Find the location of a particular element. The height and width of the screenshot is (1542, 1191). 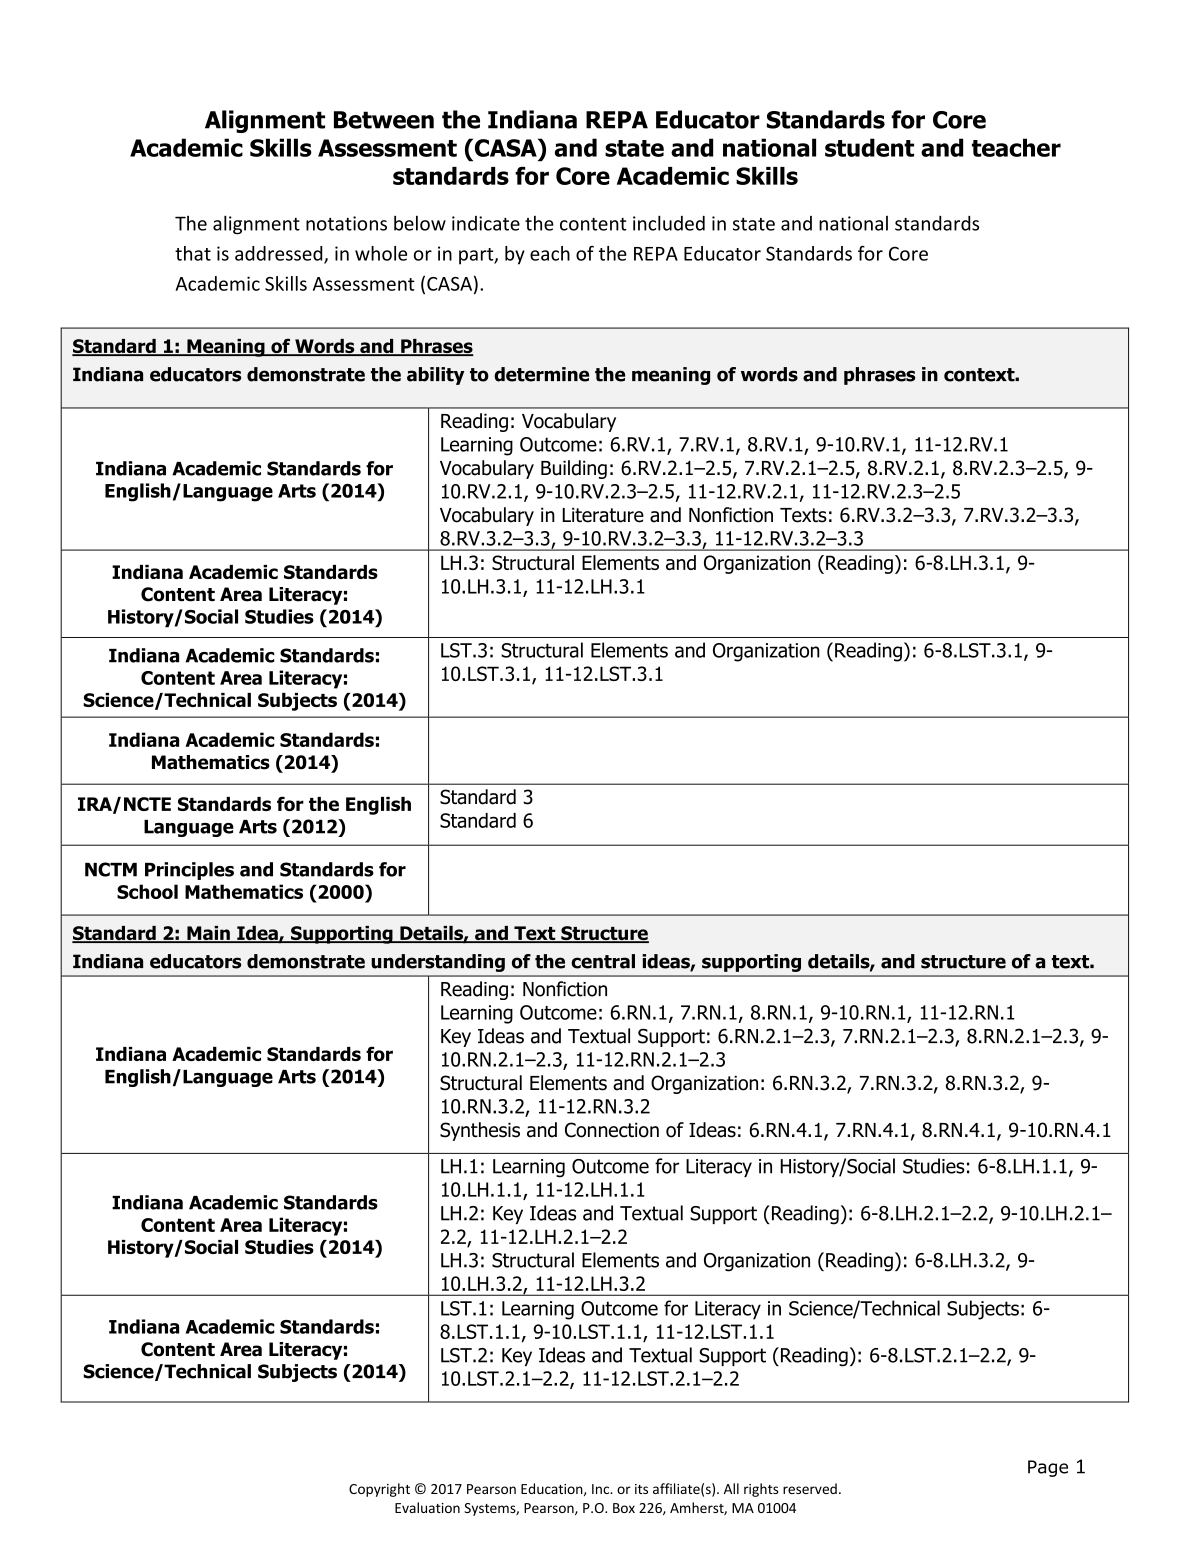

central is located at coordinates (603, 961).
